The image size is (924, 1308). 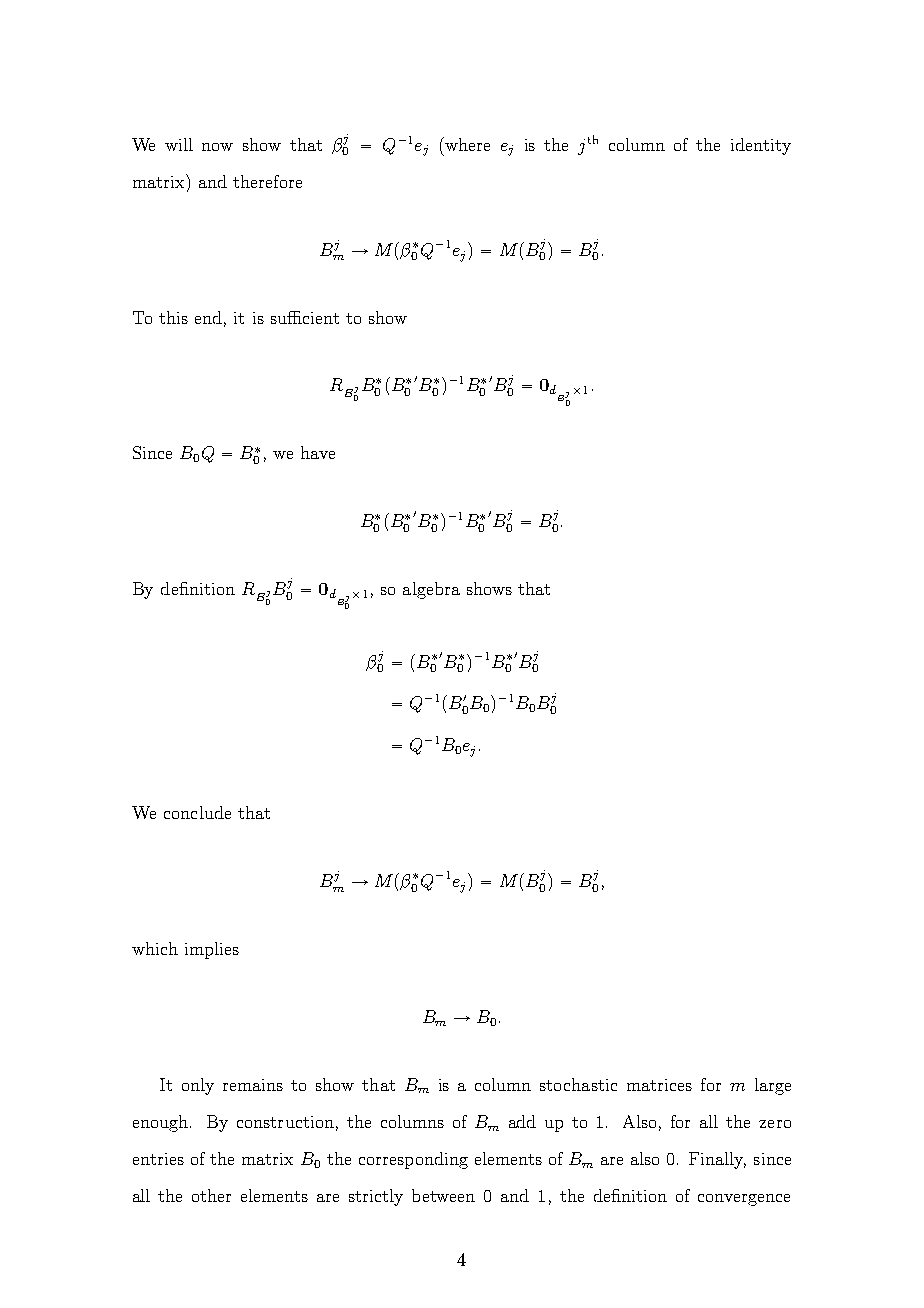 What do you see at coordinates (305, 317) in the screenshot?
I see `sufficient` at bounding box center [305, 317].
